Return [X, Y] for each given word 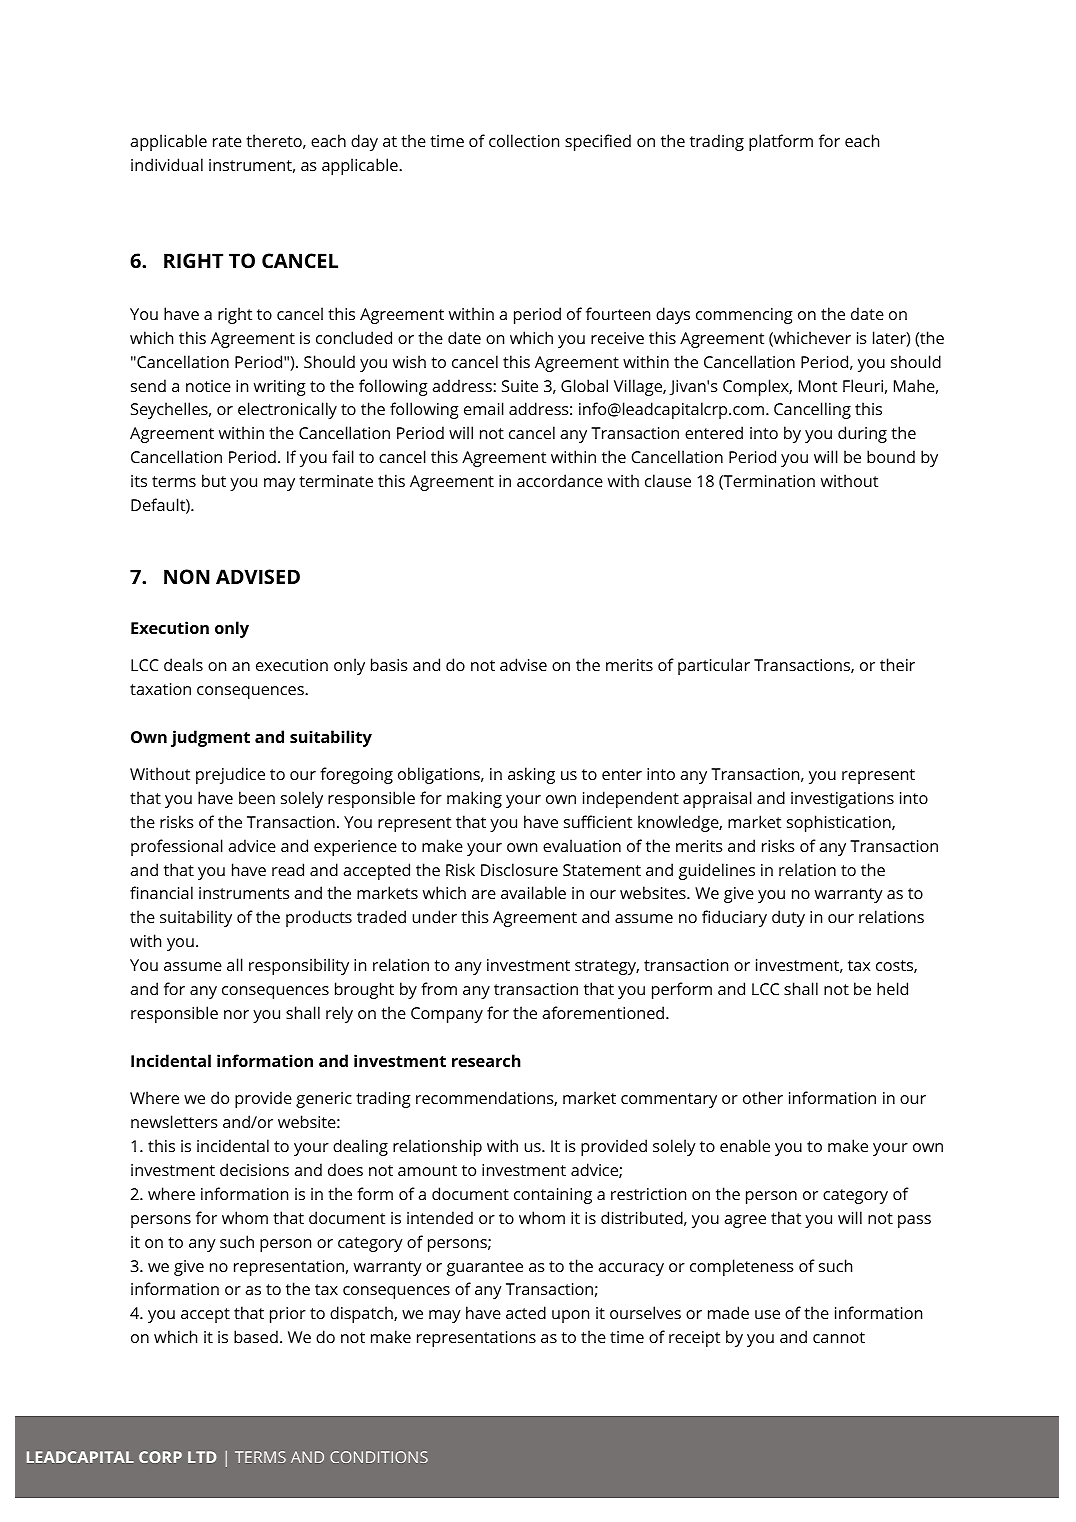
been [257, 797]
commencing [744, 316]
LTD [202, 1457]
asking [531, 775]
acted [526, 1312]
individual [167, 164]
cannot [839, 1337]
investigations [842, 800]
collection [524, 140]
